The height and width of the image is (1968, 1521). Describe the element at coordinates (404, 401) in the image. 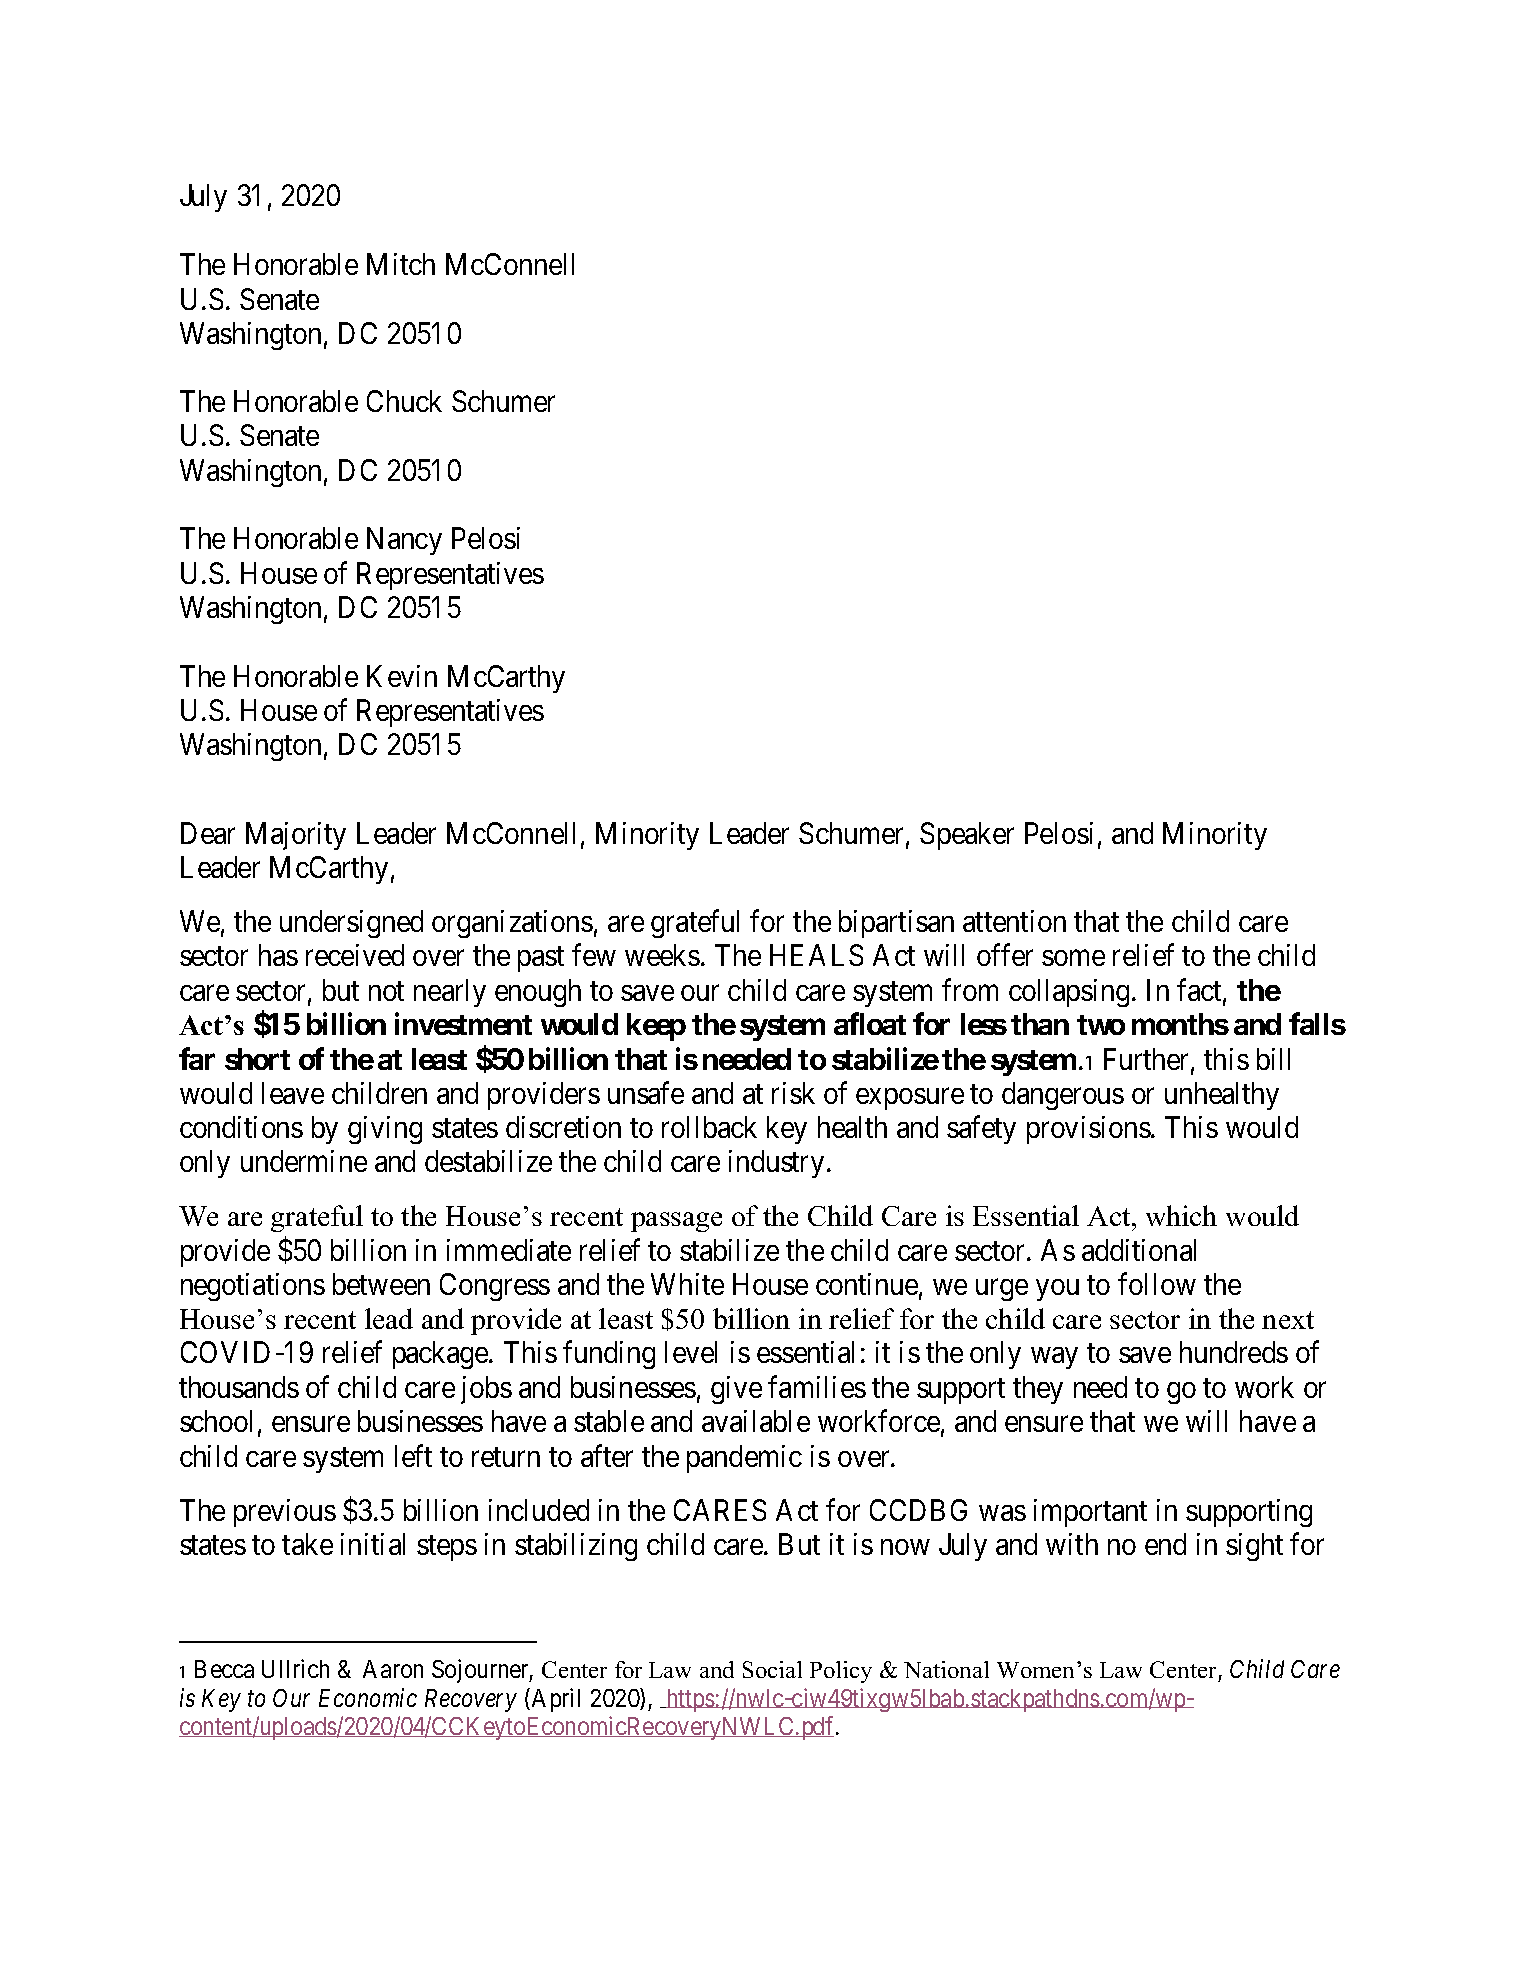

I see `Chuck` at that location.
